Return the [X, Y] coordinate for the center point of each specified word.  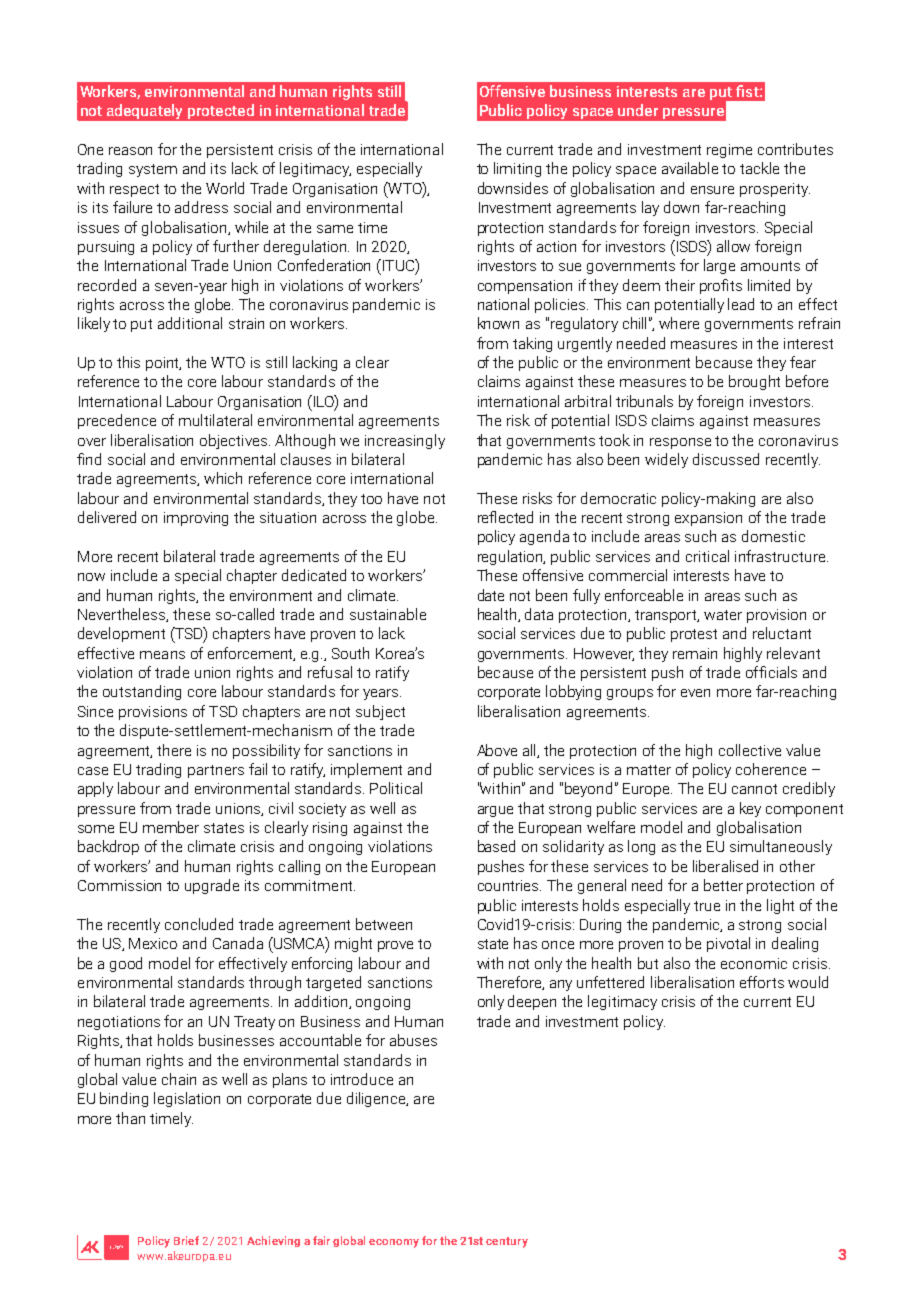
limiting [517, 169]
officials [771, 672]
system [153, 170]
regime [729, 151]
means [162, 655]
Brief [186, 1240]
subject [380, 712]
